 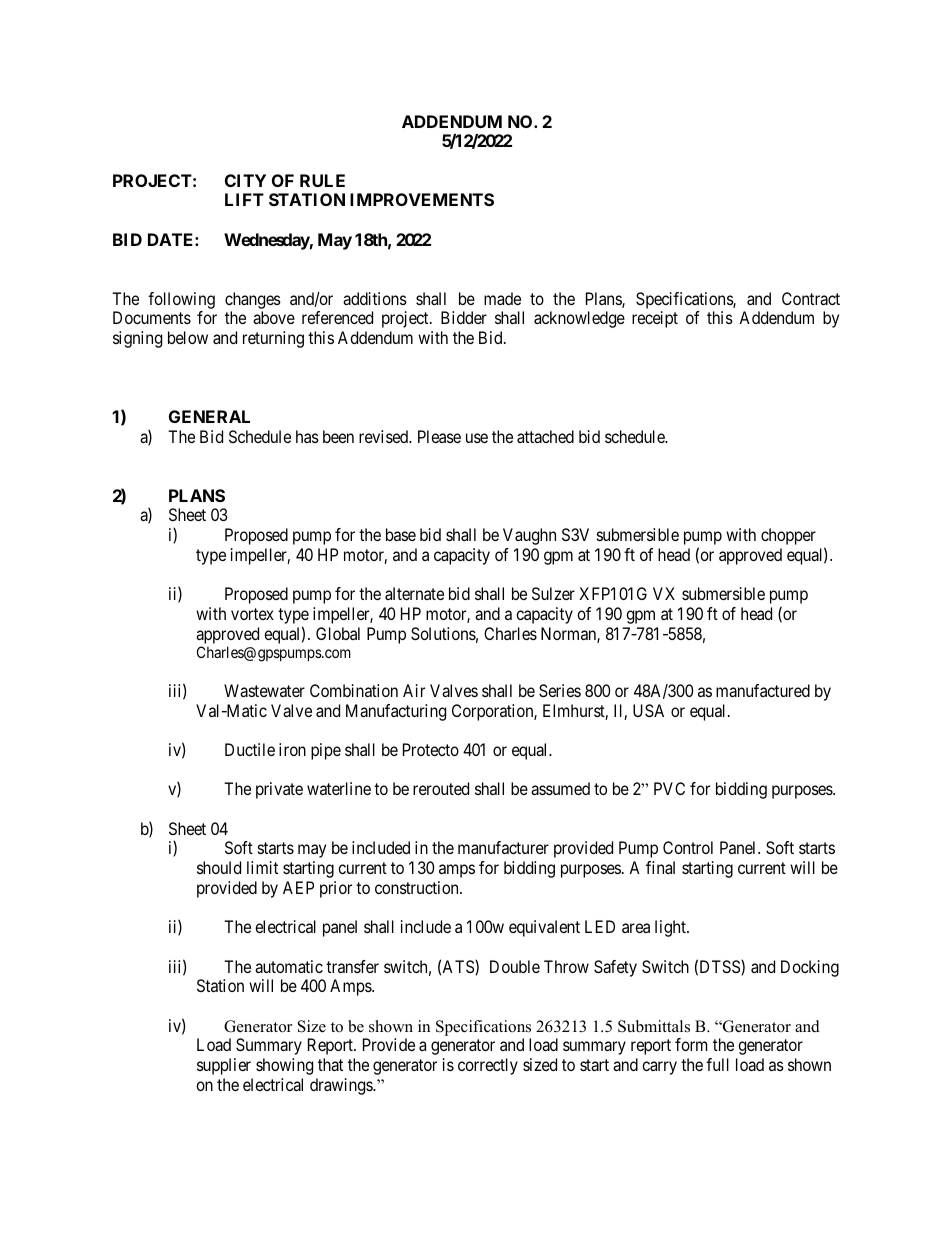 I want to click on IMPROVEMENTS, so click(x=422, y=199).
